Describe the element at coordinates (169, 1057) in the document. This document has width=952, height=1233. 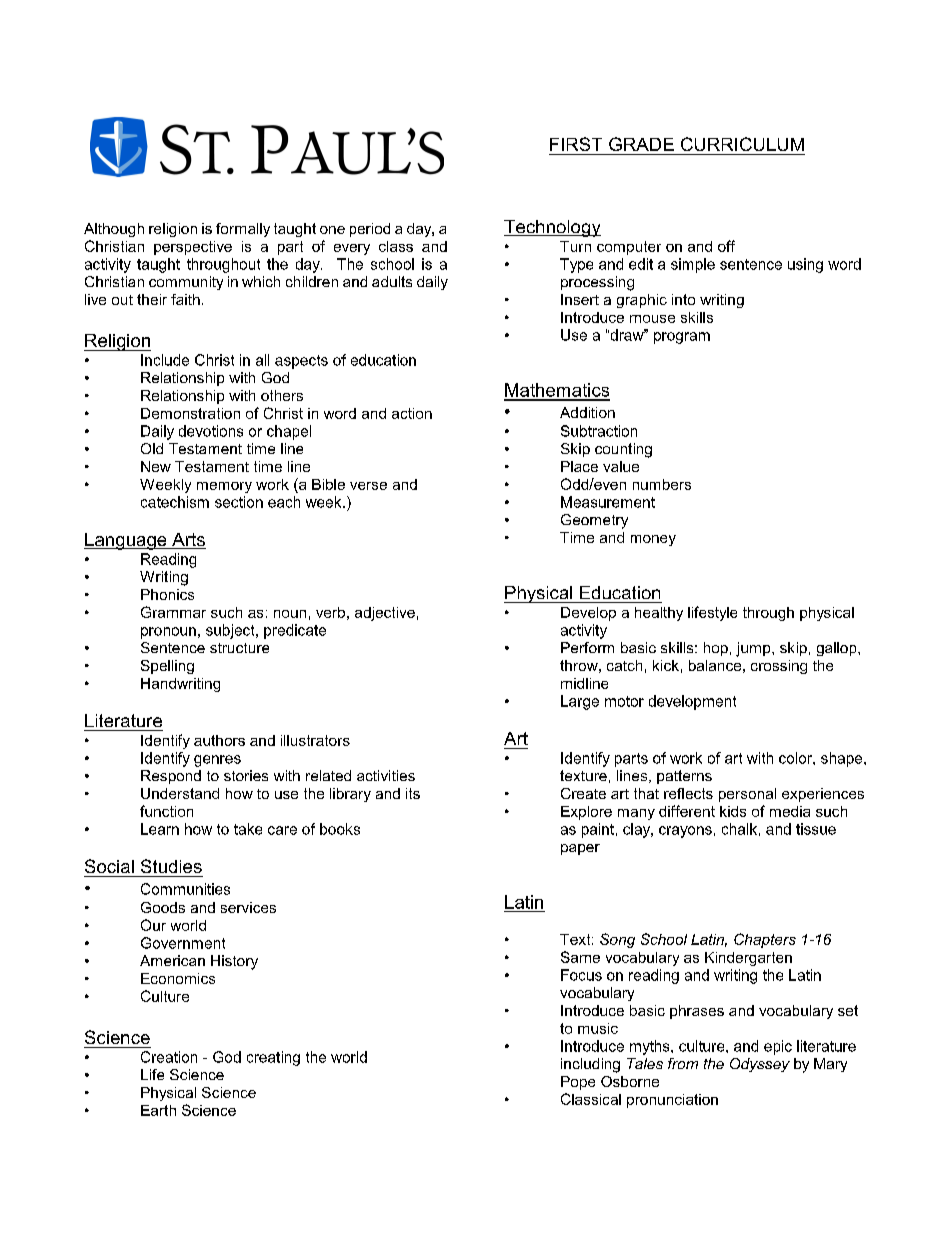
I see `Creation` at that location.
